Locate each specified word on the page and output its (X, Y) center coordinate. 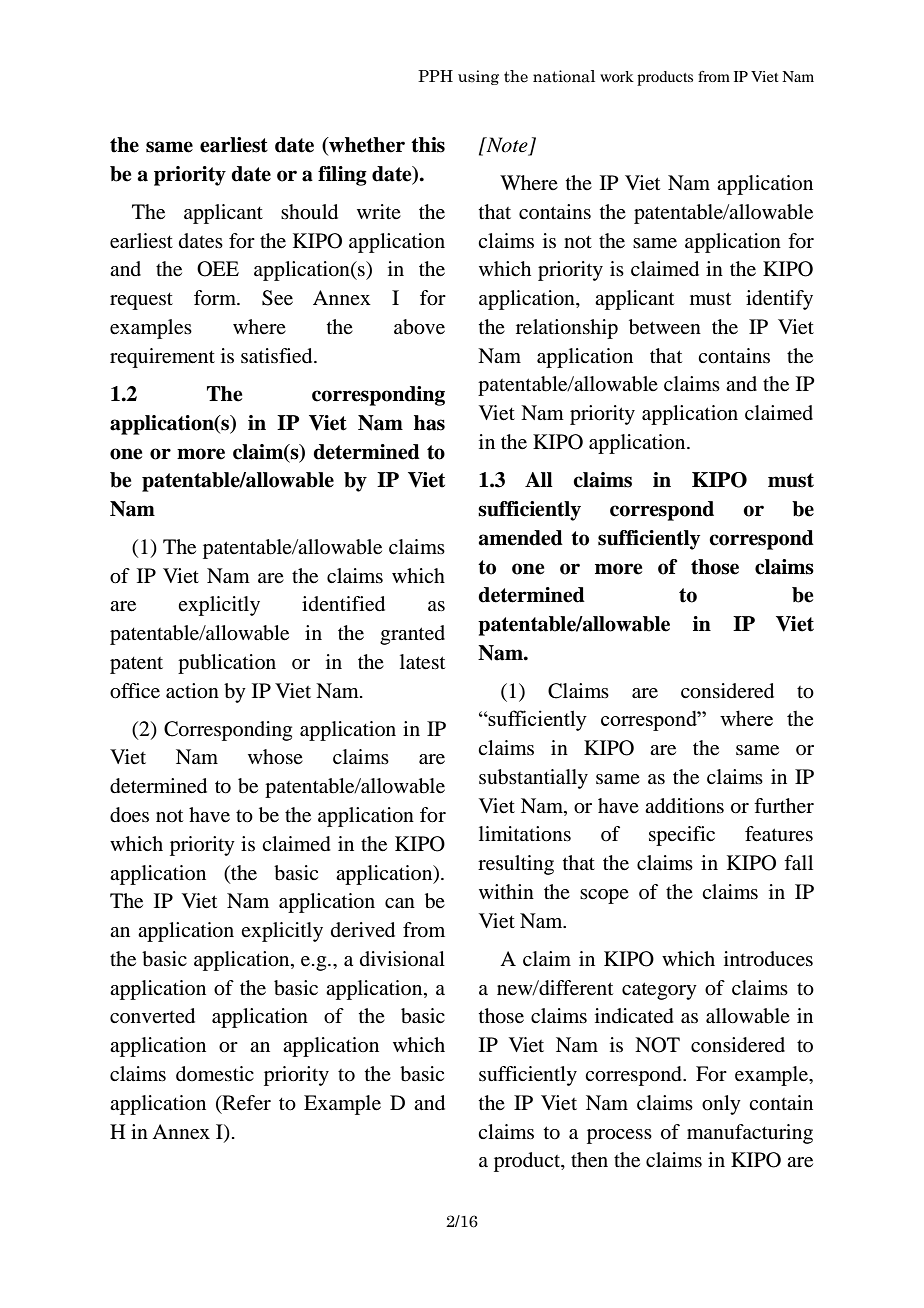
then (589, 1160)
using (478, 77)
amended (521, 538)
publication (227, 664)
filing (342, 176)
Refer (245, 1103)
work (617, 76)
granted (412, 635)
